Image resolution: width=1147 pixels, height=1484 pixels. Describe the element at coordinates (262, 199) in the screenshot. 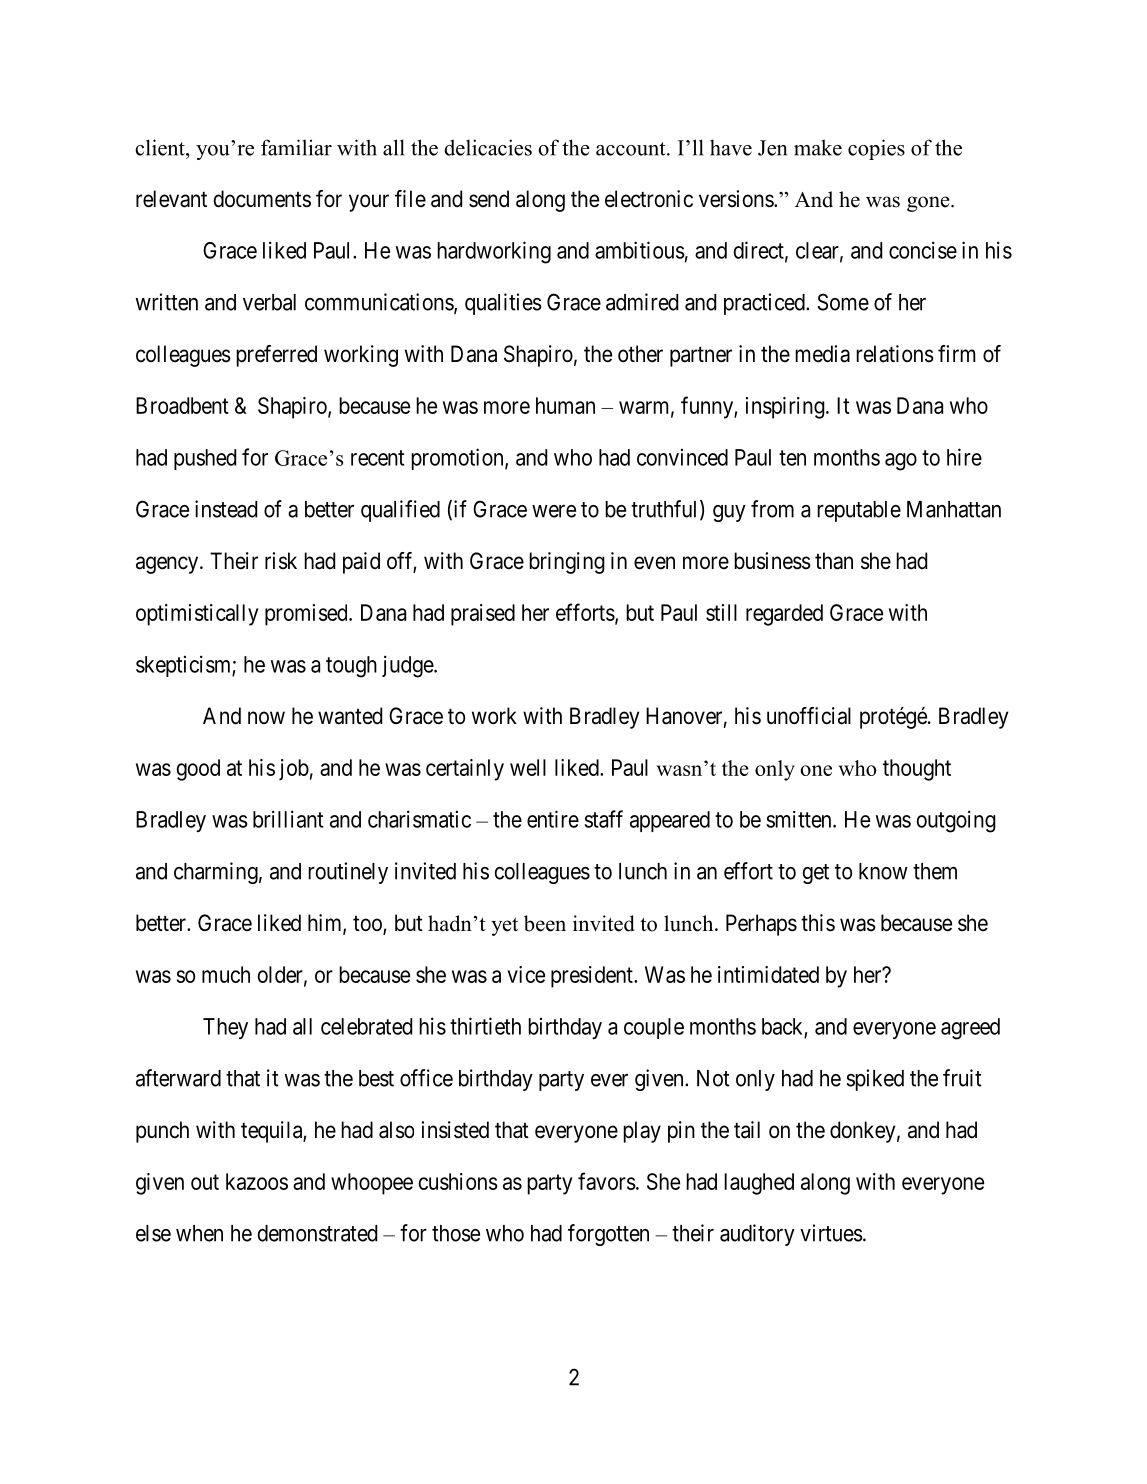

I see `documents` at that location.
